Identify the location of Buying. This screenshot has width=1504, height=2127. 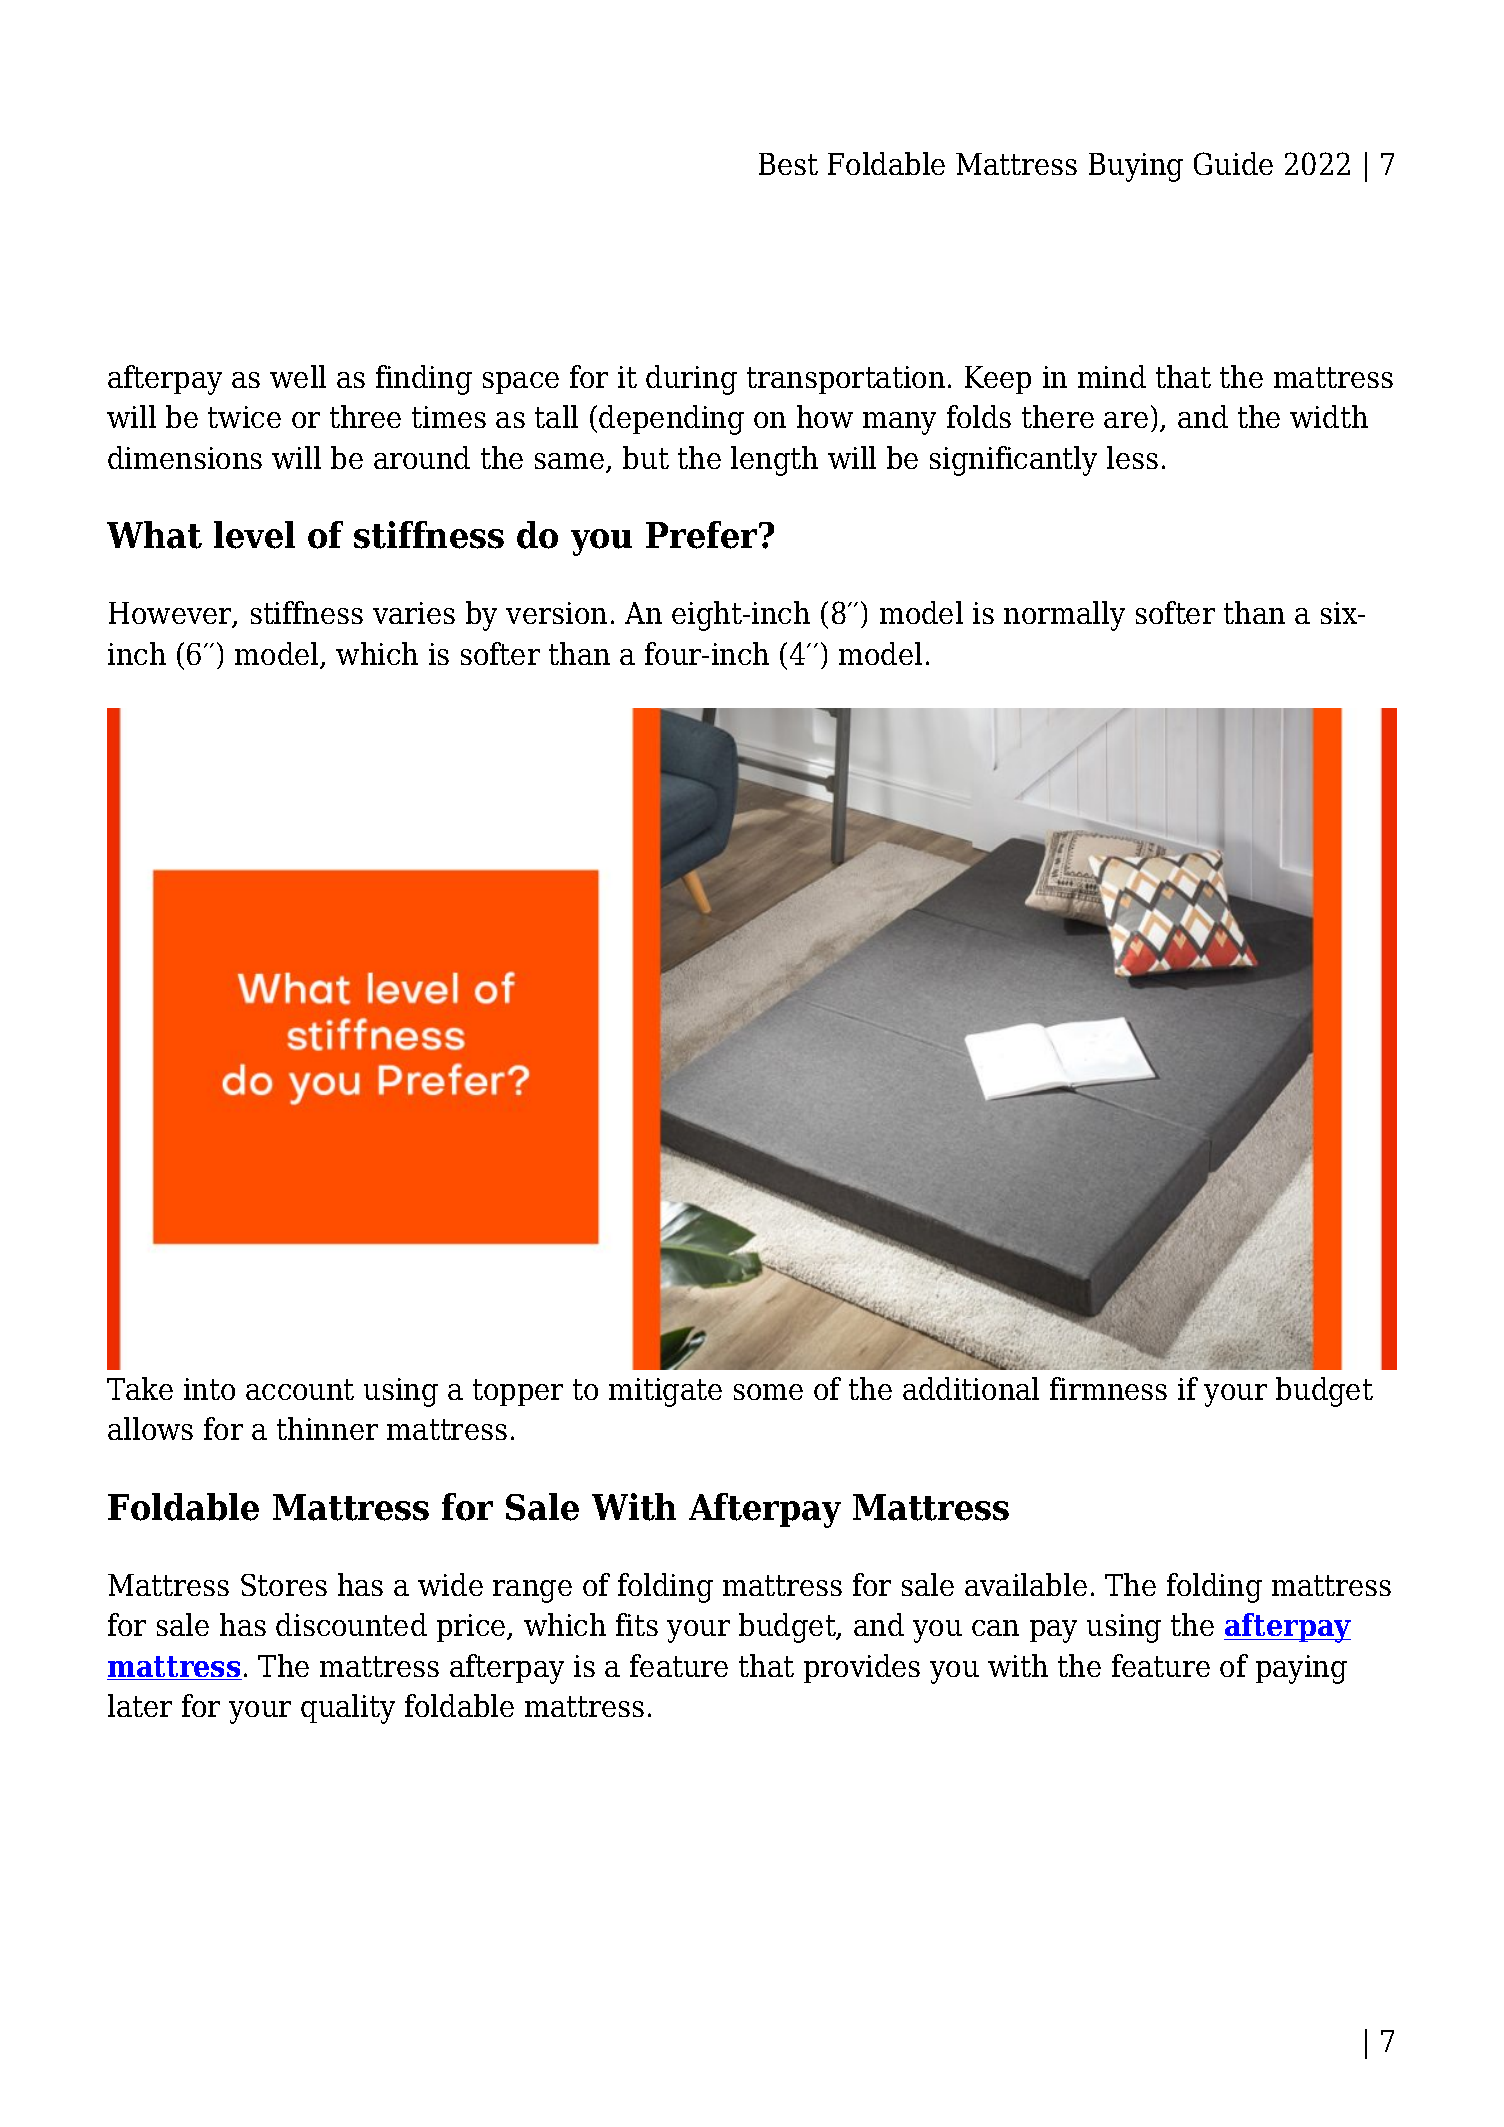
(1136, 167).
